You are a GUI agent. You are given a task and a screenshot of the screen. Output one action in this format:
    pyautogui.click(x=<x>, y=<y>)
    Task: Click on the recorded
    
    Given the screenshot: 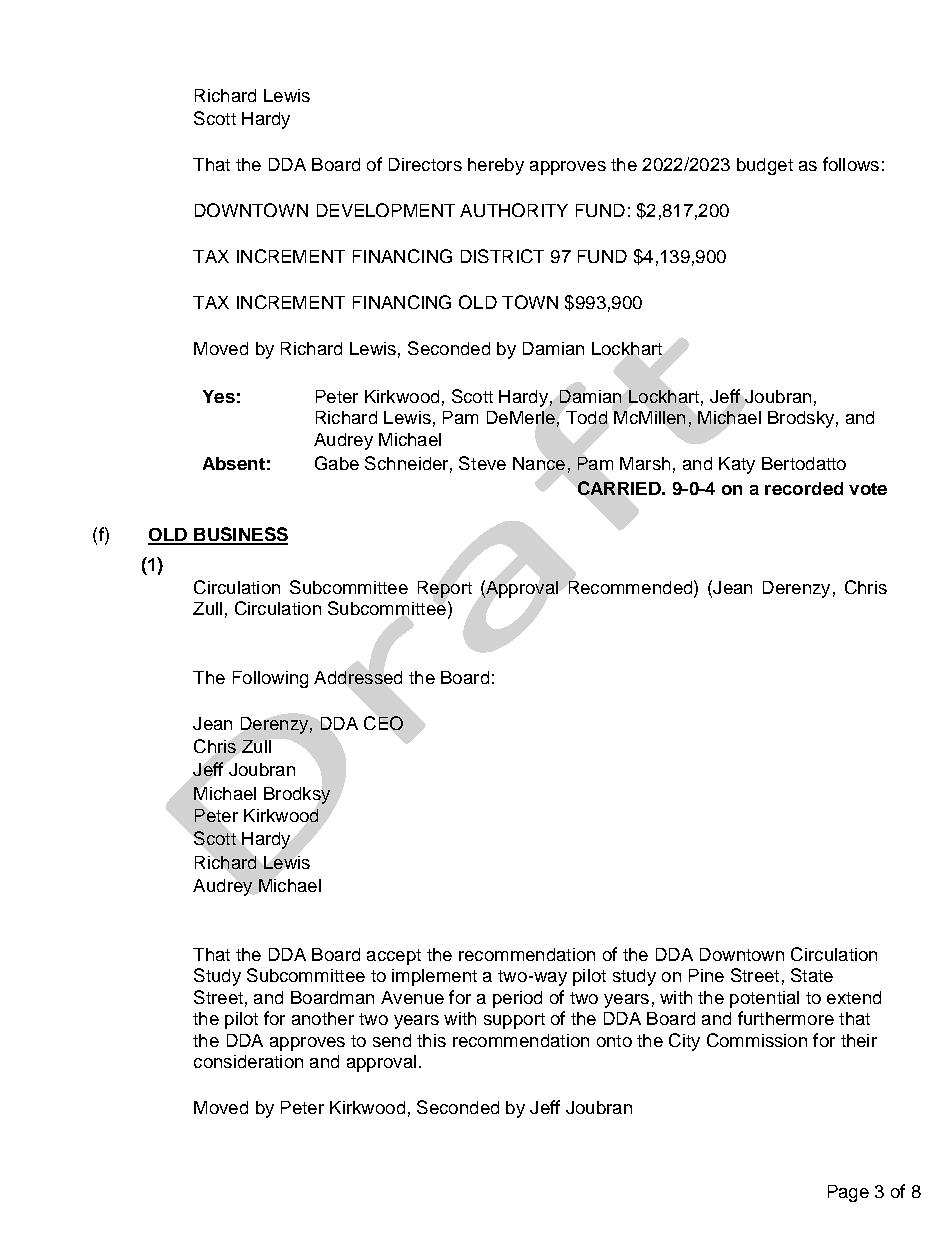 What is the action you would take?
    pyautogui.click(x=804, y=488)
